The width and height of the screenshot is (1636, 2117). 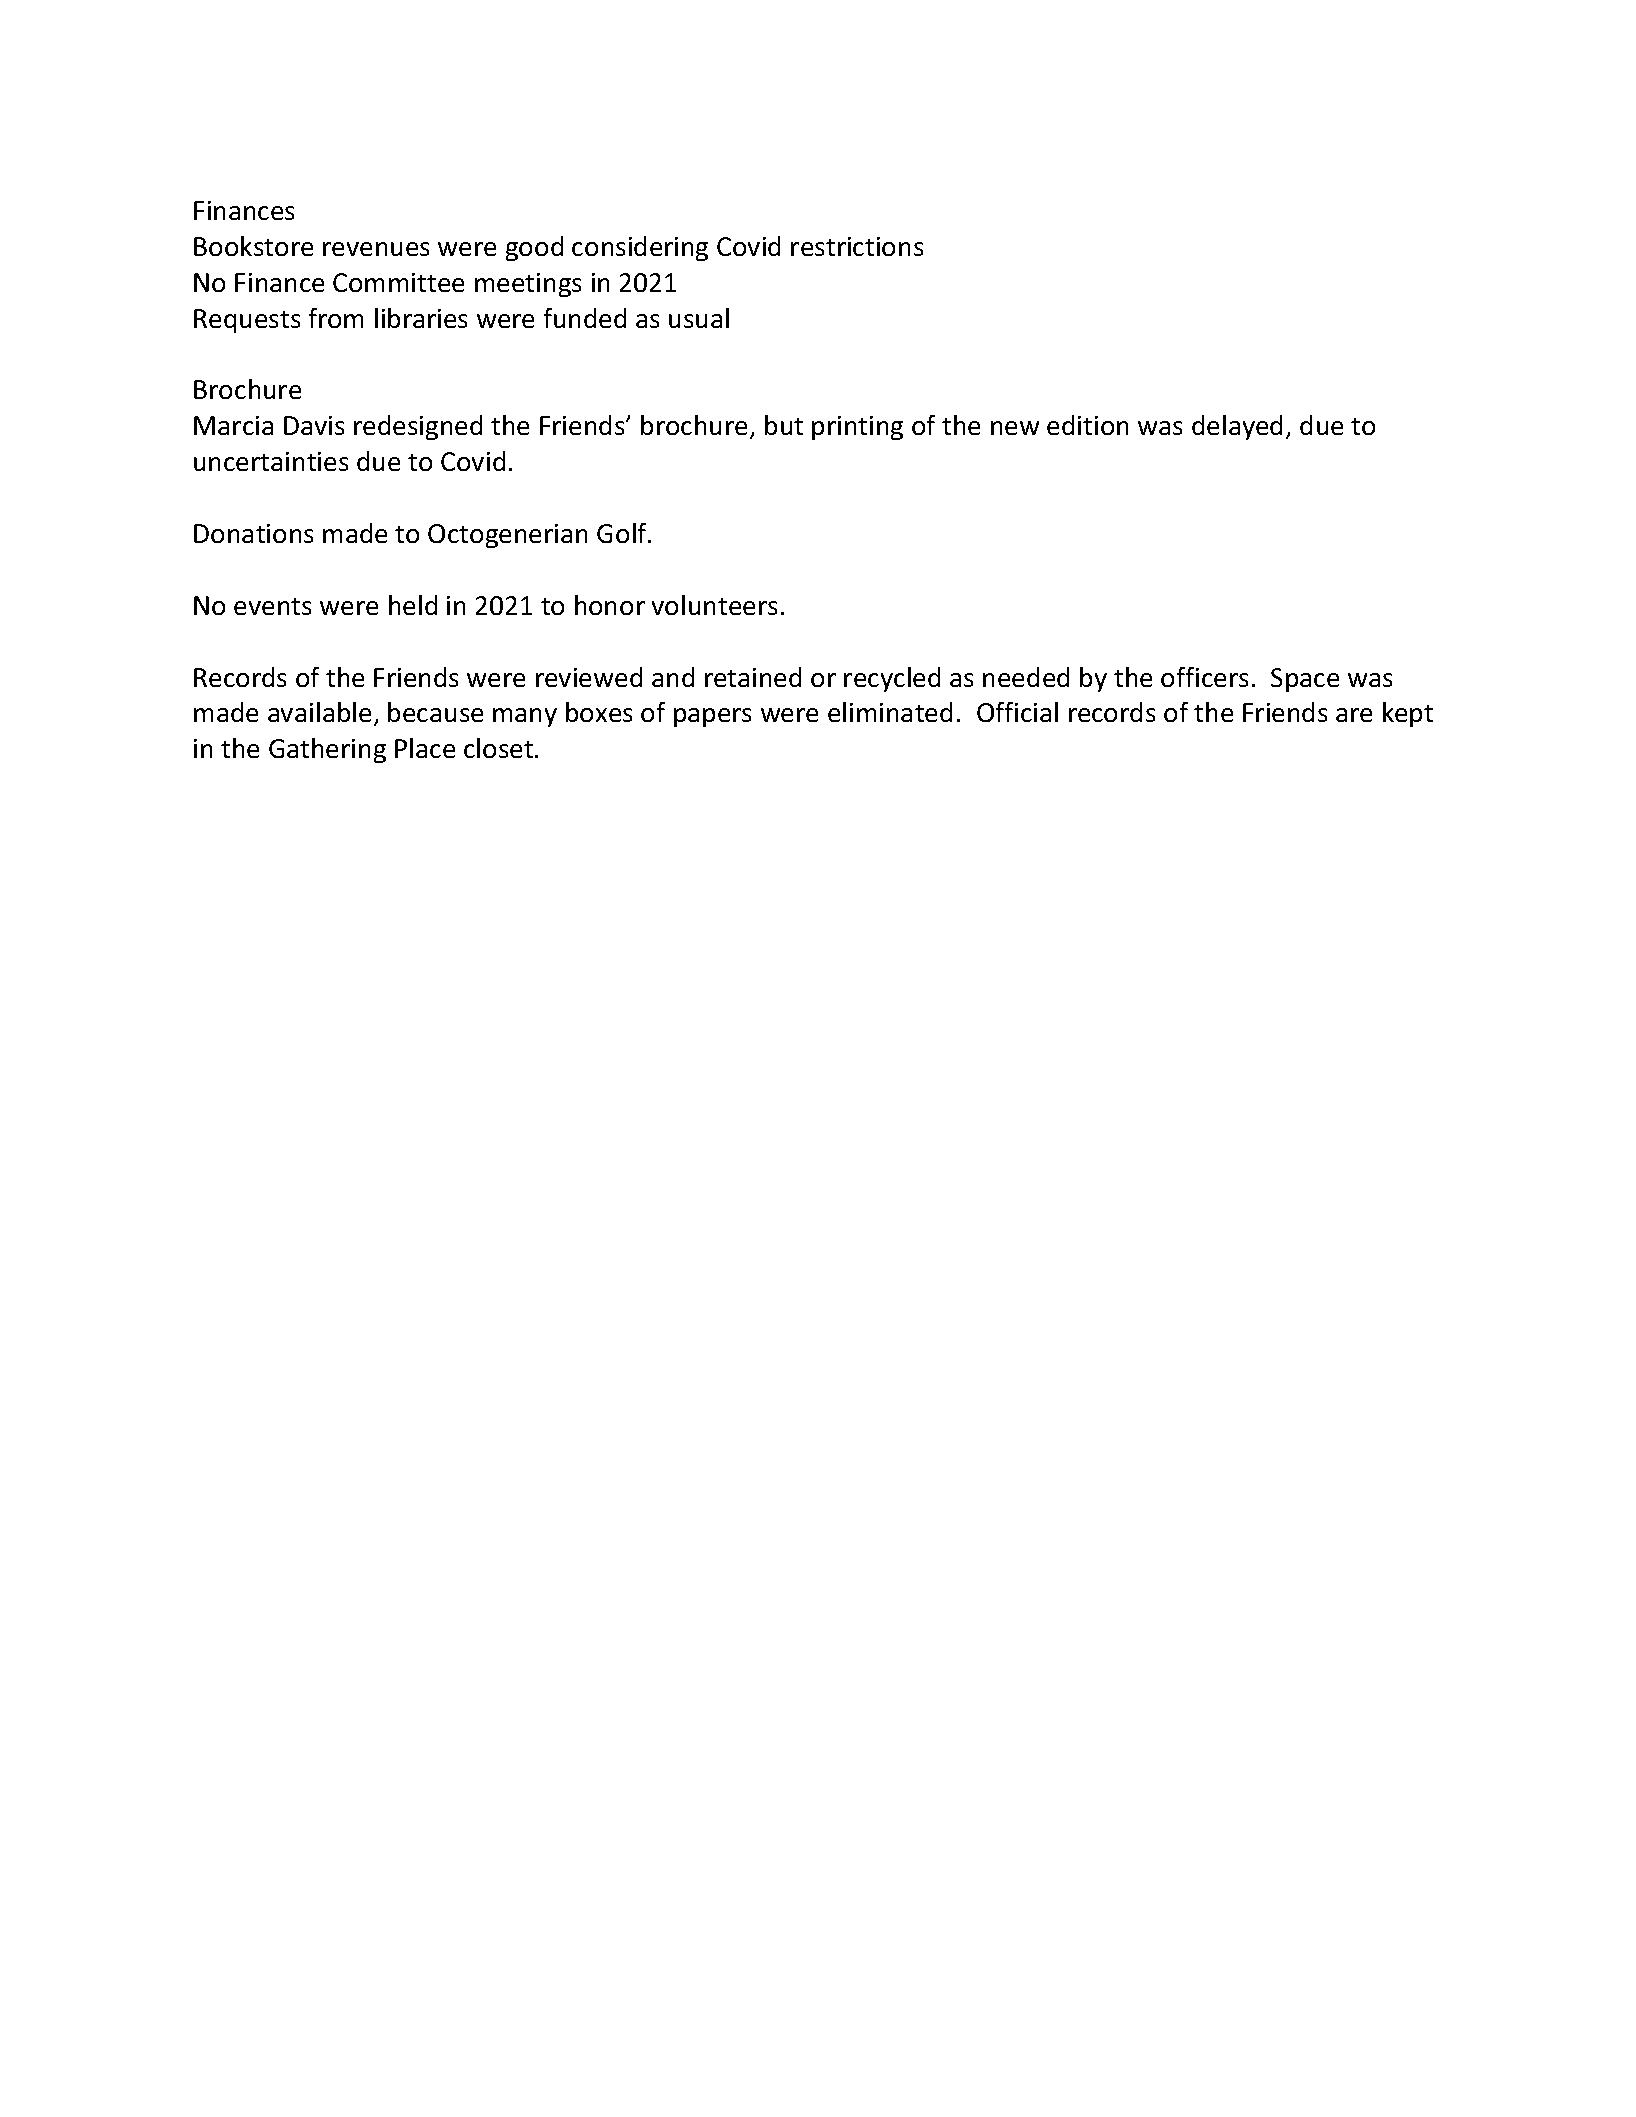 I want to click on Golf, so click(x=623, y=533).
